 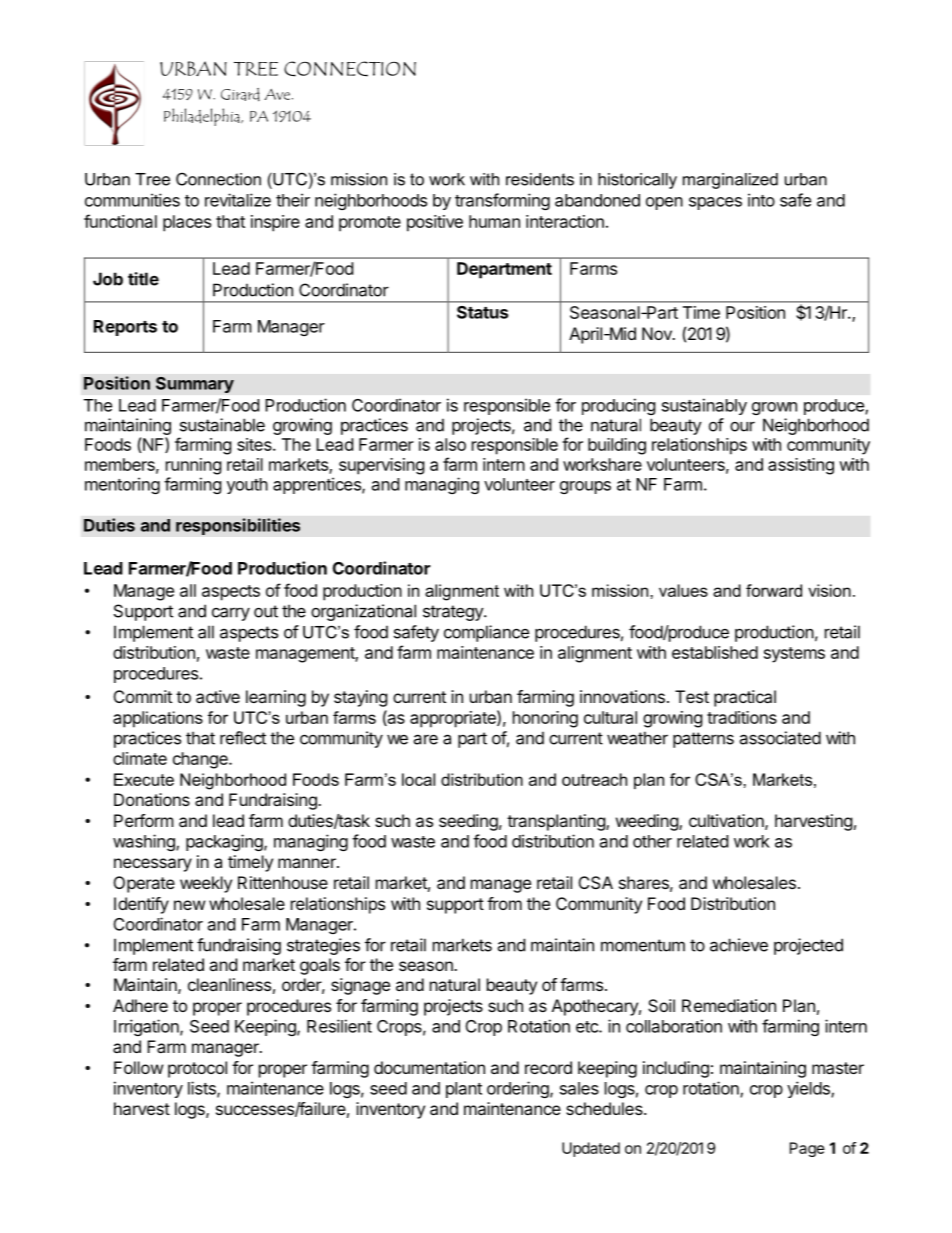 What do you see at coordinates (203, 117) in the screenshot?
I see `Philadelphia` at bounding box center [203, 117].
